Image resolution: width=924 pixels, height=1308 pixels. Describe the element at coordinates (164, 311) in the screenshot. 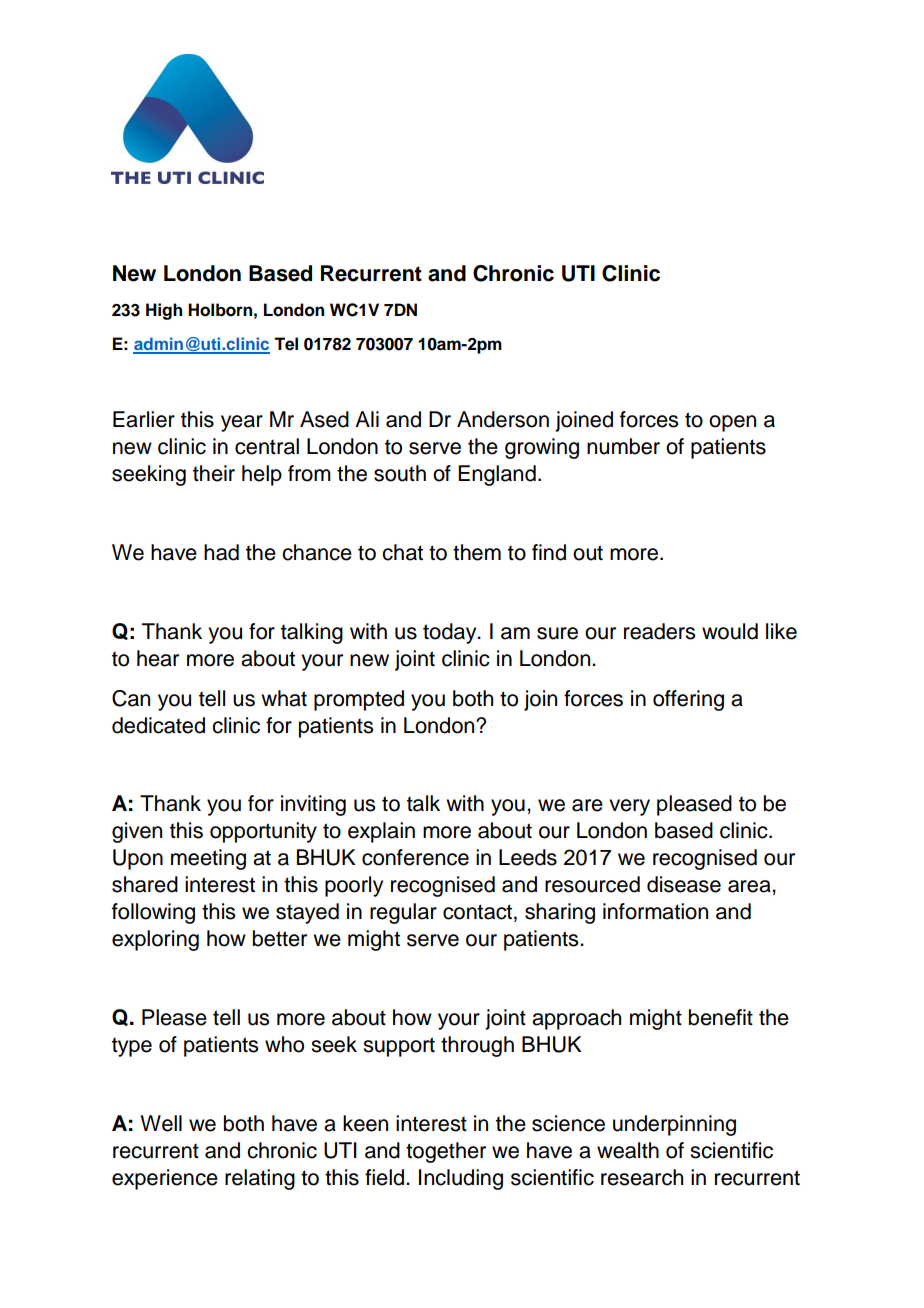

I see `High` at that location.
